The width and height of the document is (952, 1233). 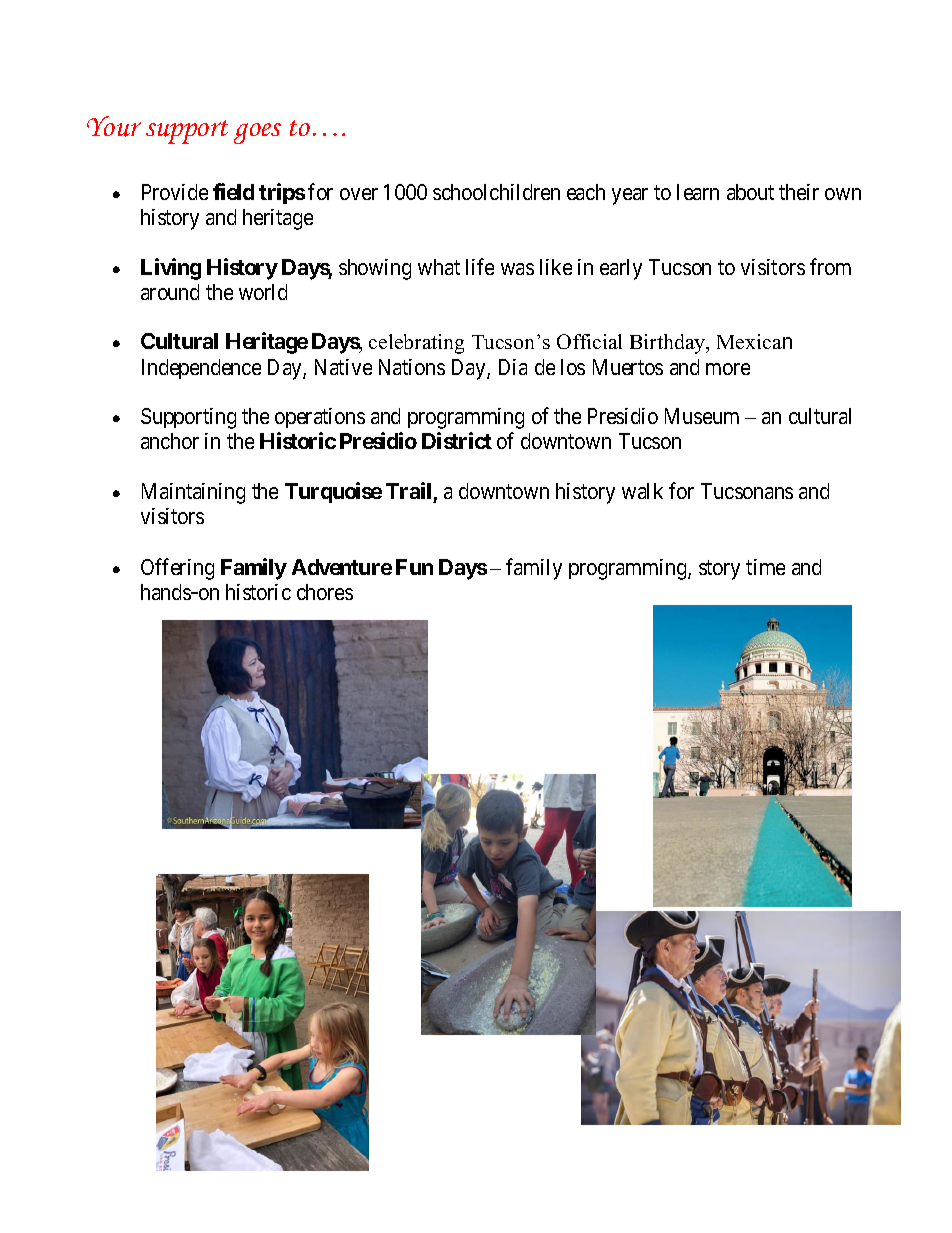 What do you see at coordinates (177, 569) in the document?
I see `Offering` at bounding box center [177, 569].
